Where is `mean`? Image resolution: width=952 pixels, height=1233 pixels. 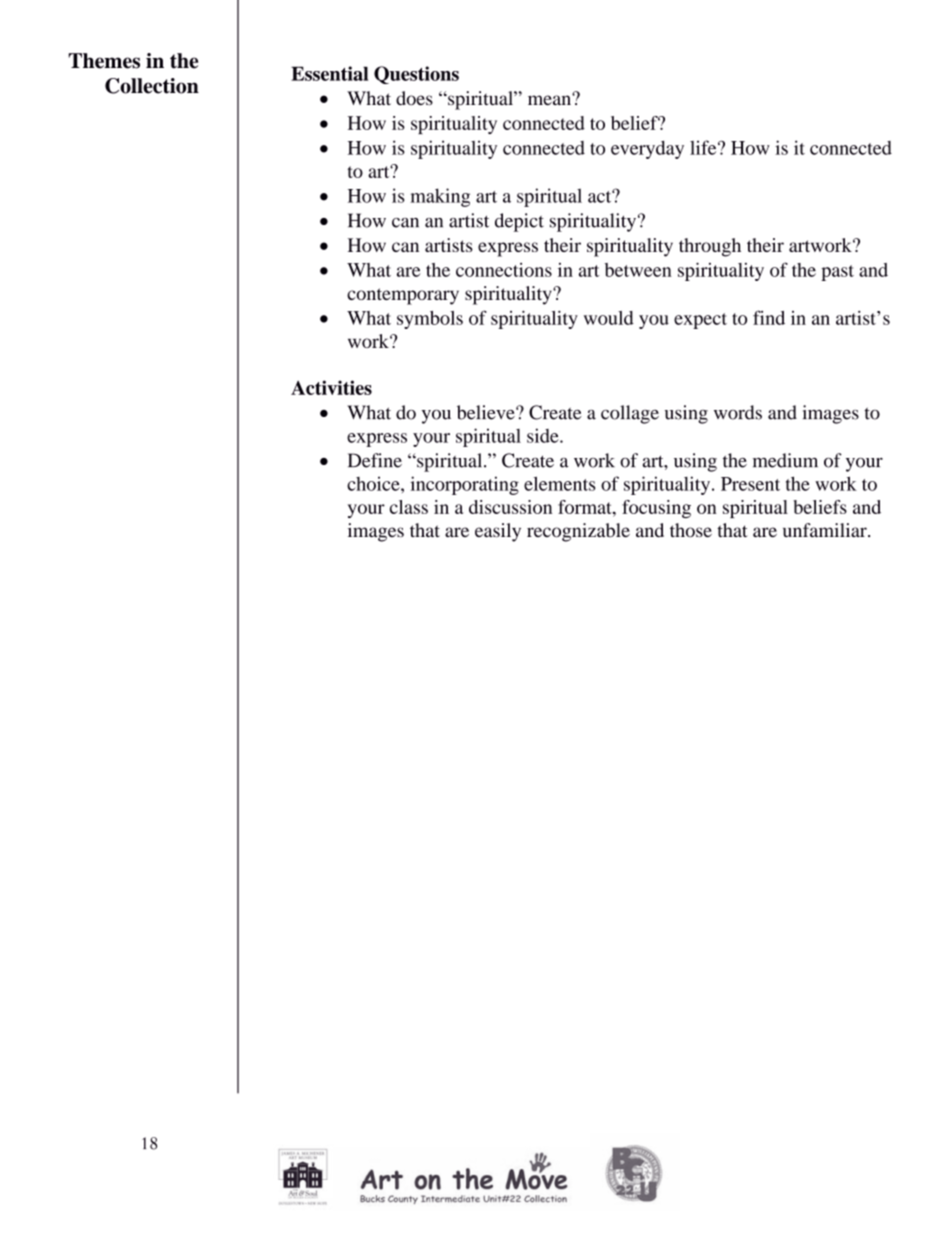 mean is located at coordinates (550, 99).
